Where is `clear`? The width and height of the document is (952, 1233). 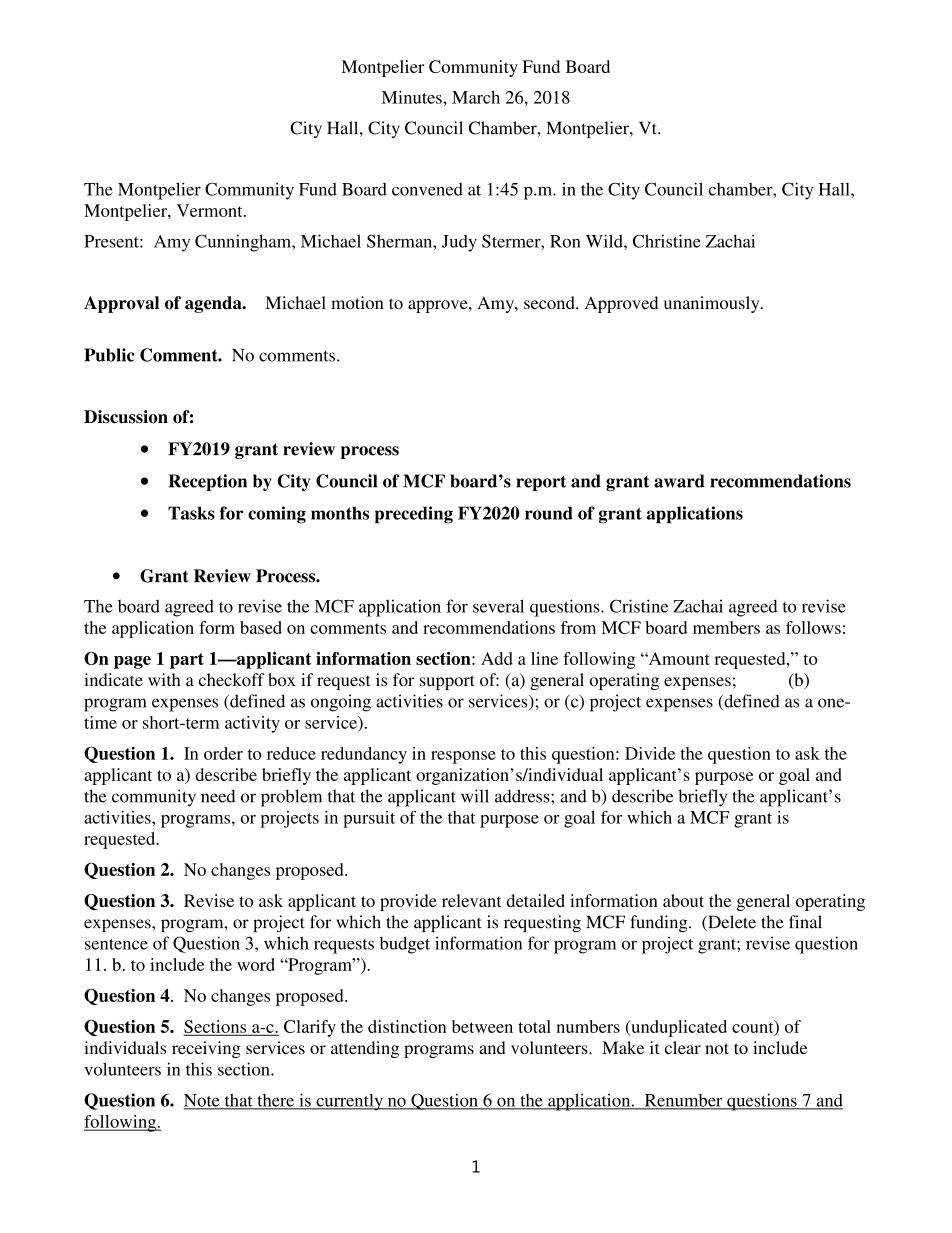 clear is located at coordinates (683, 1047).
